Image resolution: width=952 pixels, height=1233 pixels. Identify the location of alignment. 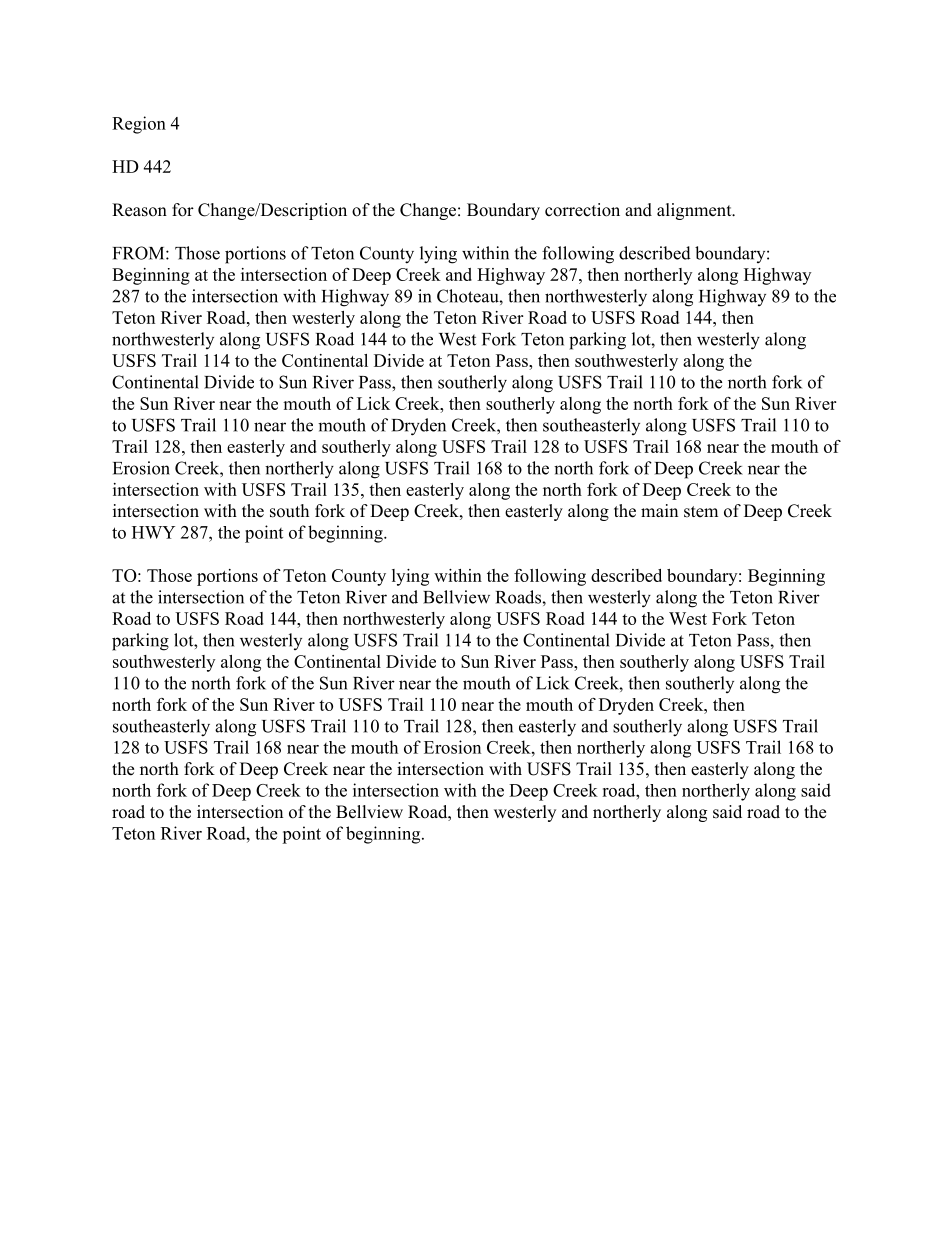
(695, 211).
